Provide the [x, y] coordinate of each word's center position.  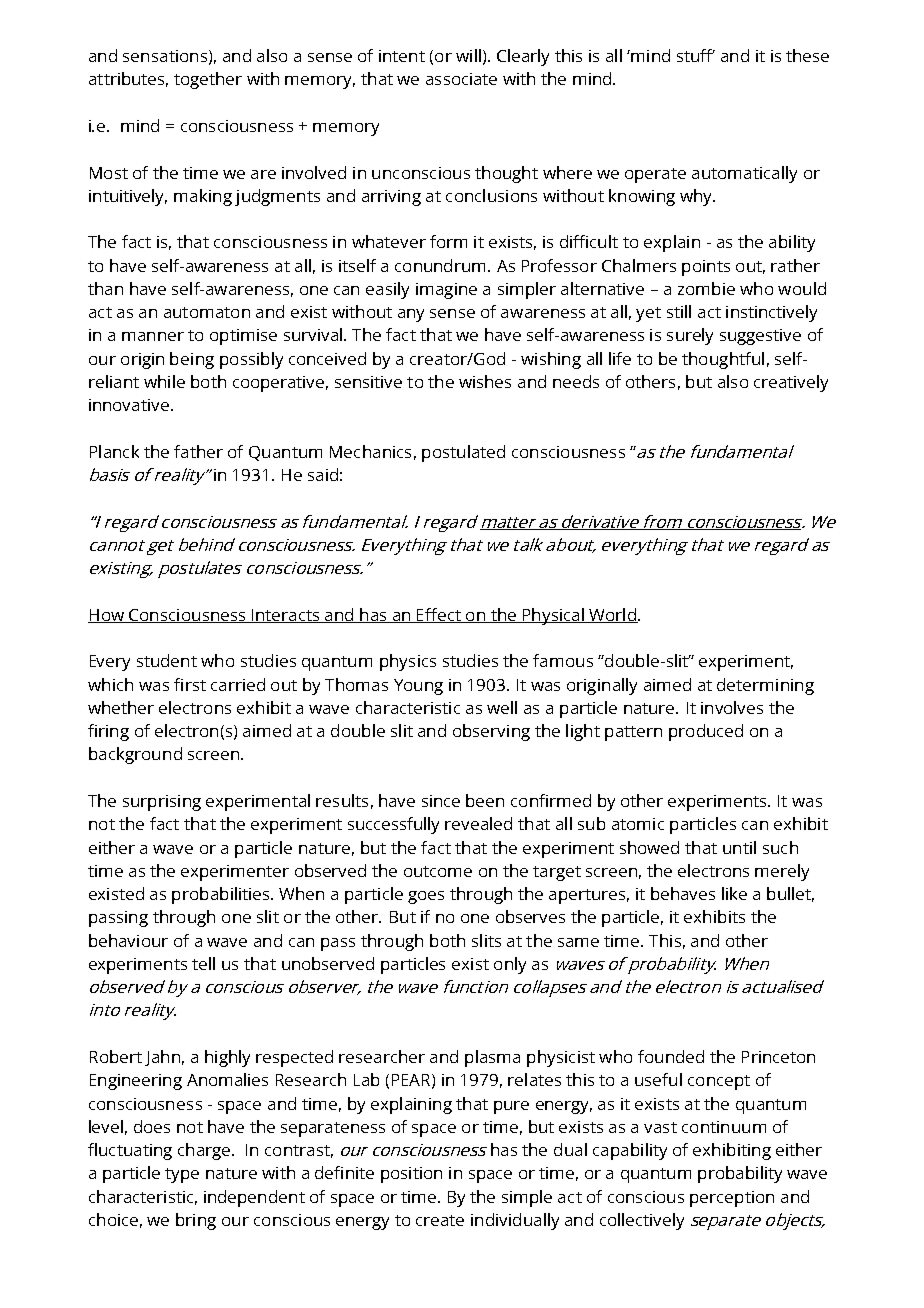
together [208, 80]
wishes [485, 381]
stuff [696, 55]
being [192, 360]
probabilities [222, 895]
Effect [439, 615]
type [182, 1175]
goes [426, 897]
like [734, 893]
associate [461, 79]
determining [765, 686]
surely [690, 336]
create [440, 1220]
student [167, 660]
